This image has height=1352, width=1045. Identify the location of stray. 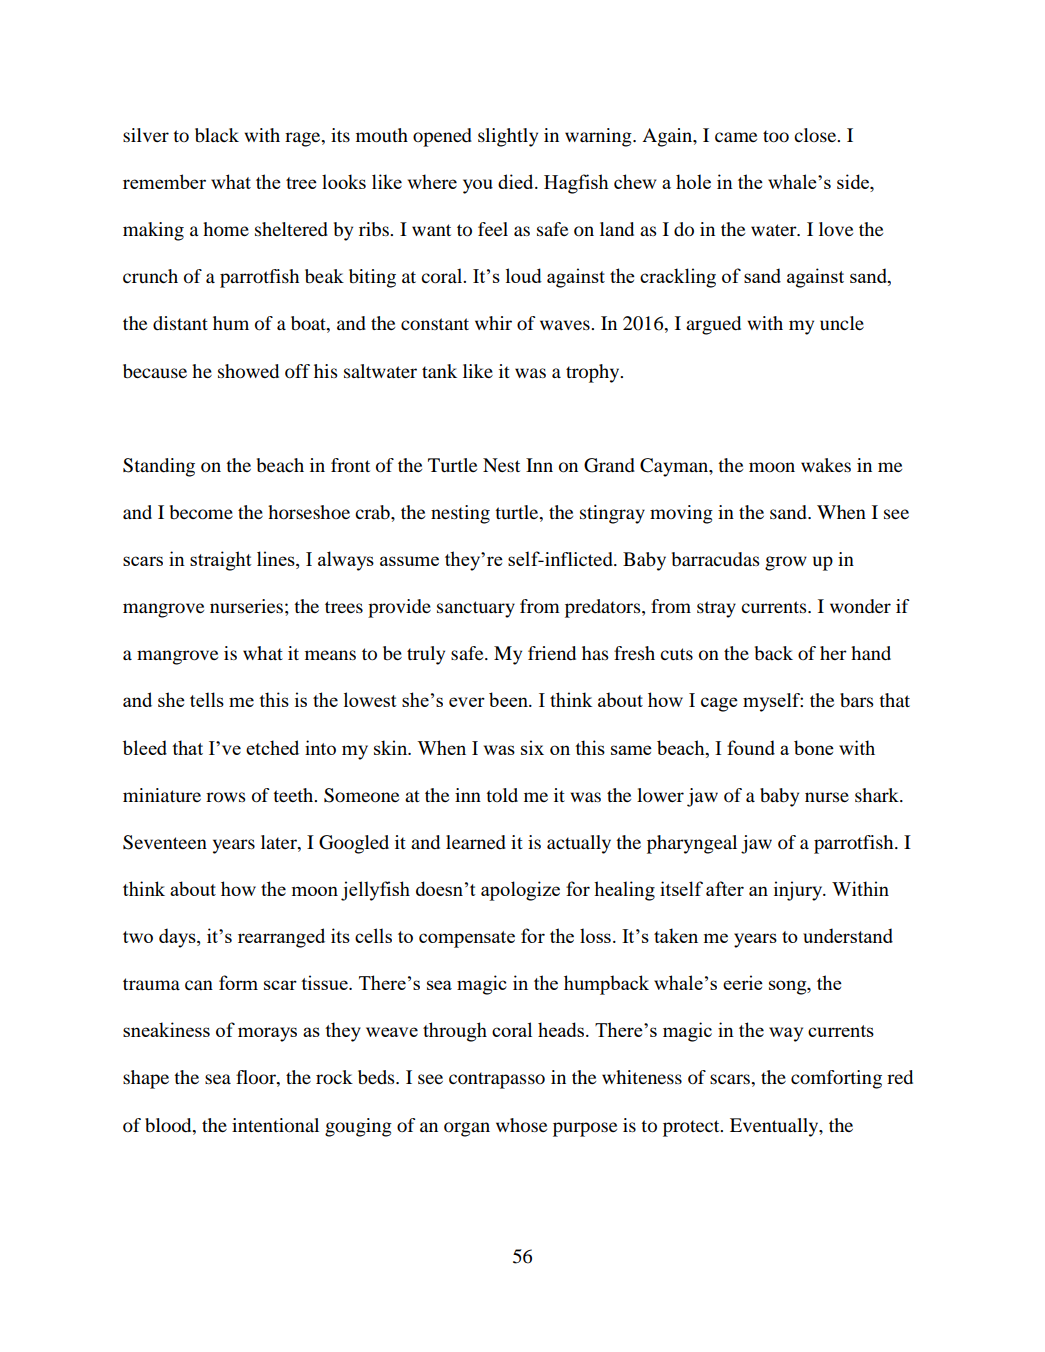
(716, 609).
